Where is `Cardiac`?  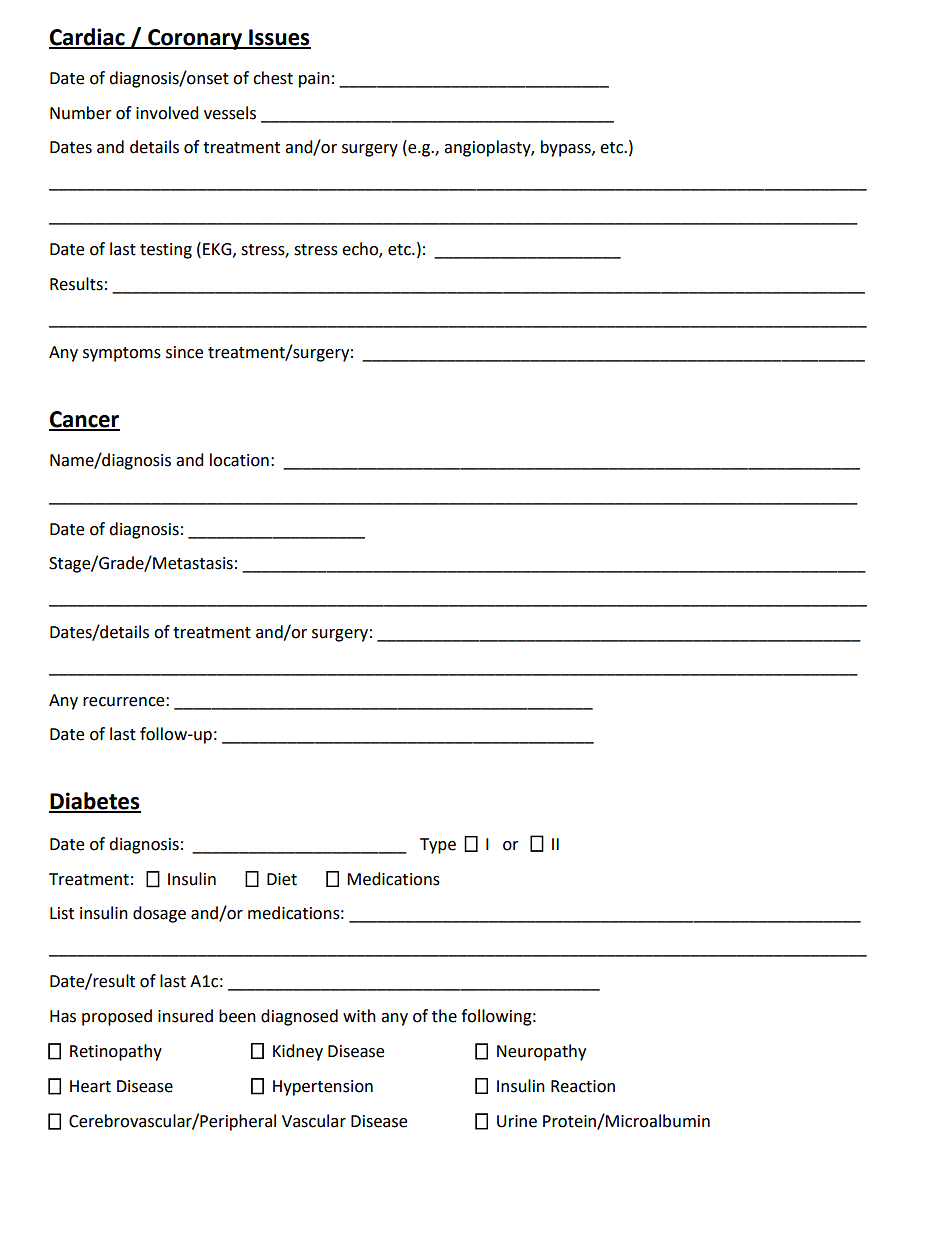
Cardiac is located at coordinates (88, 38).
